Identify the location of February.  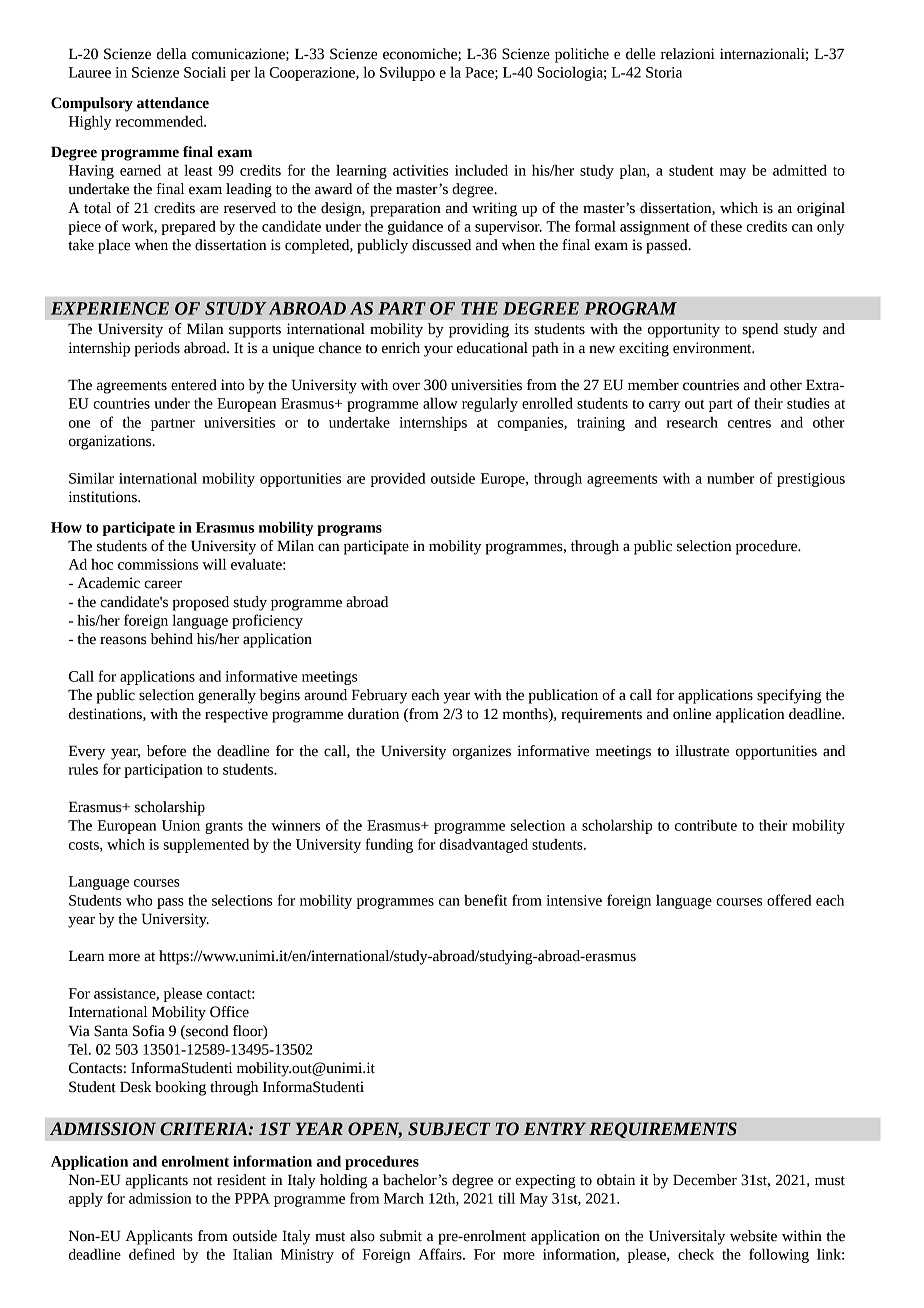
(379, 696).
